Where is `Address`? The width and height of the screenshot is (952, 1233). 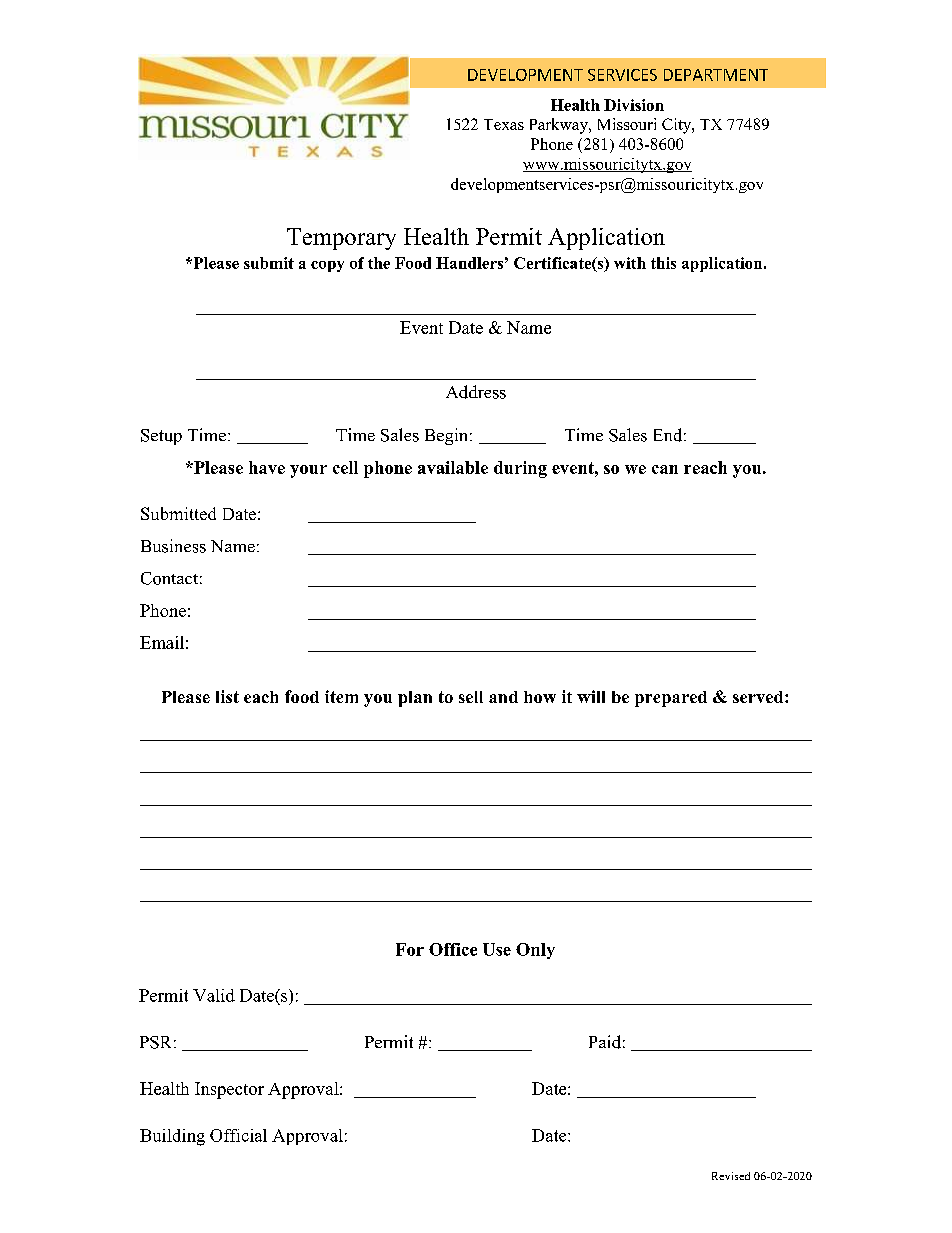
Address is located at coordinates (476, 392).
